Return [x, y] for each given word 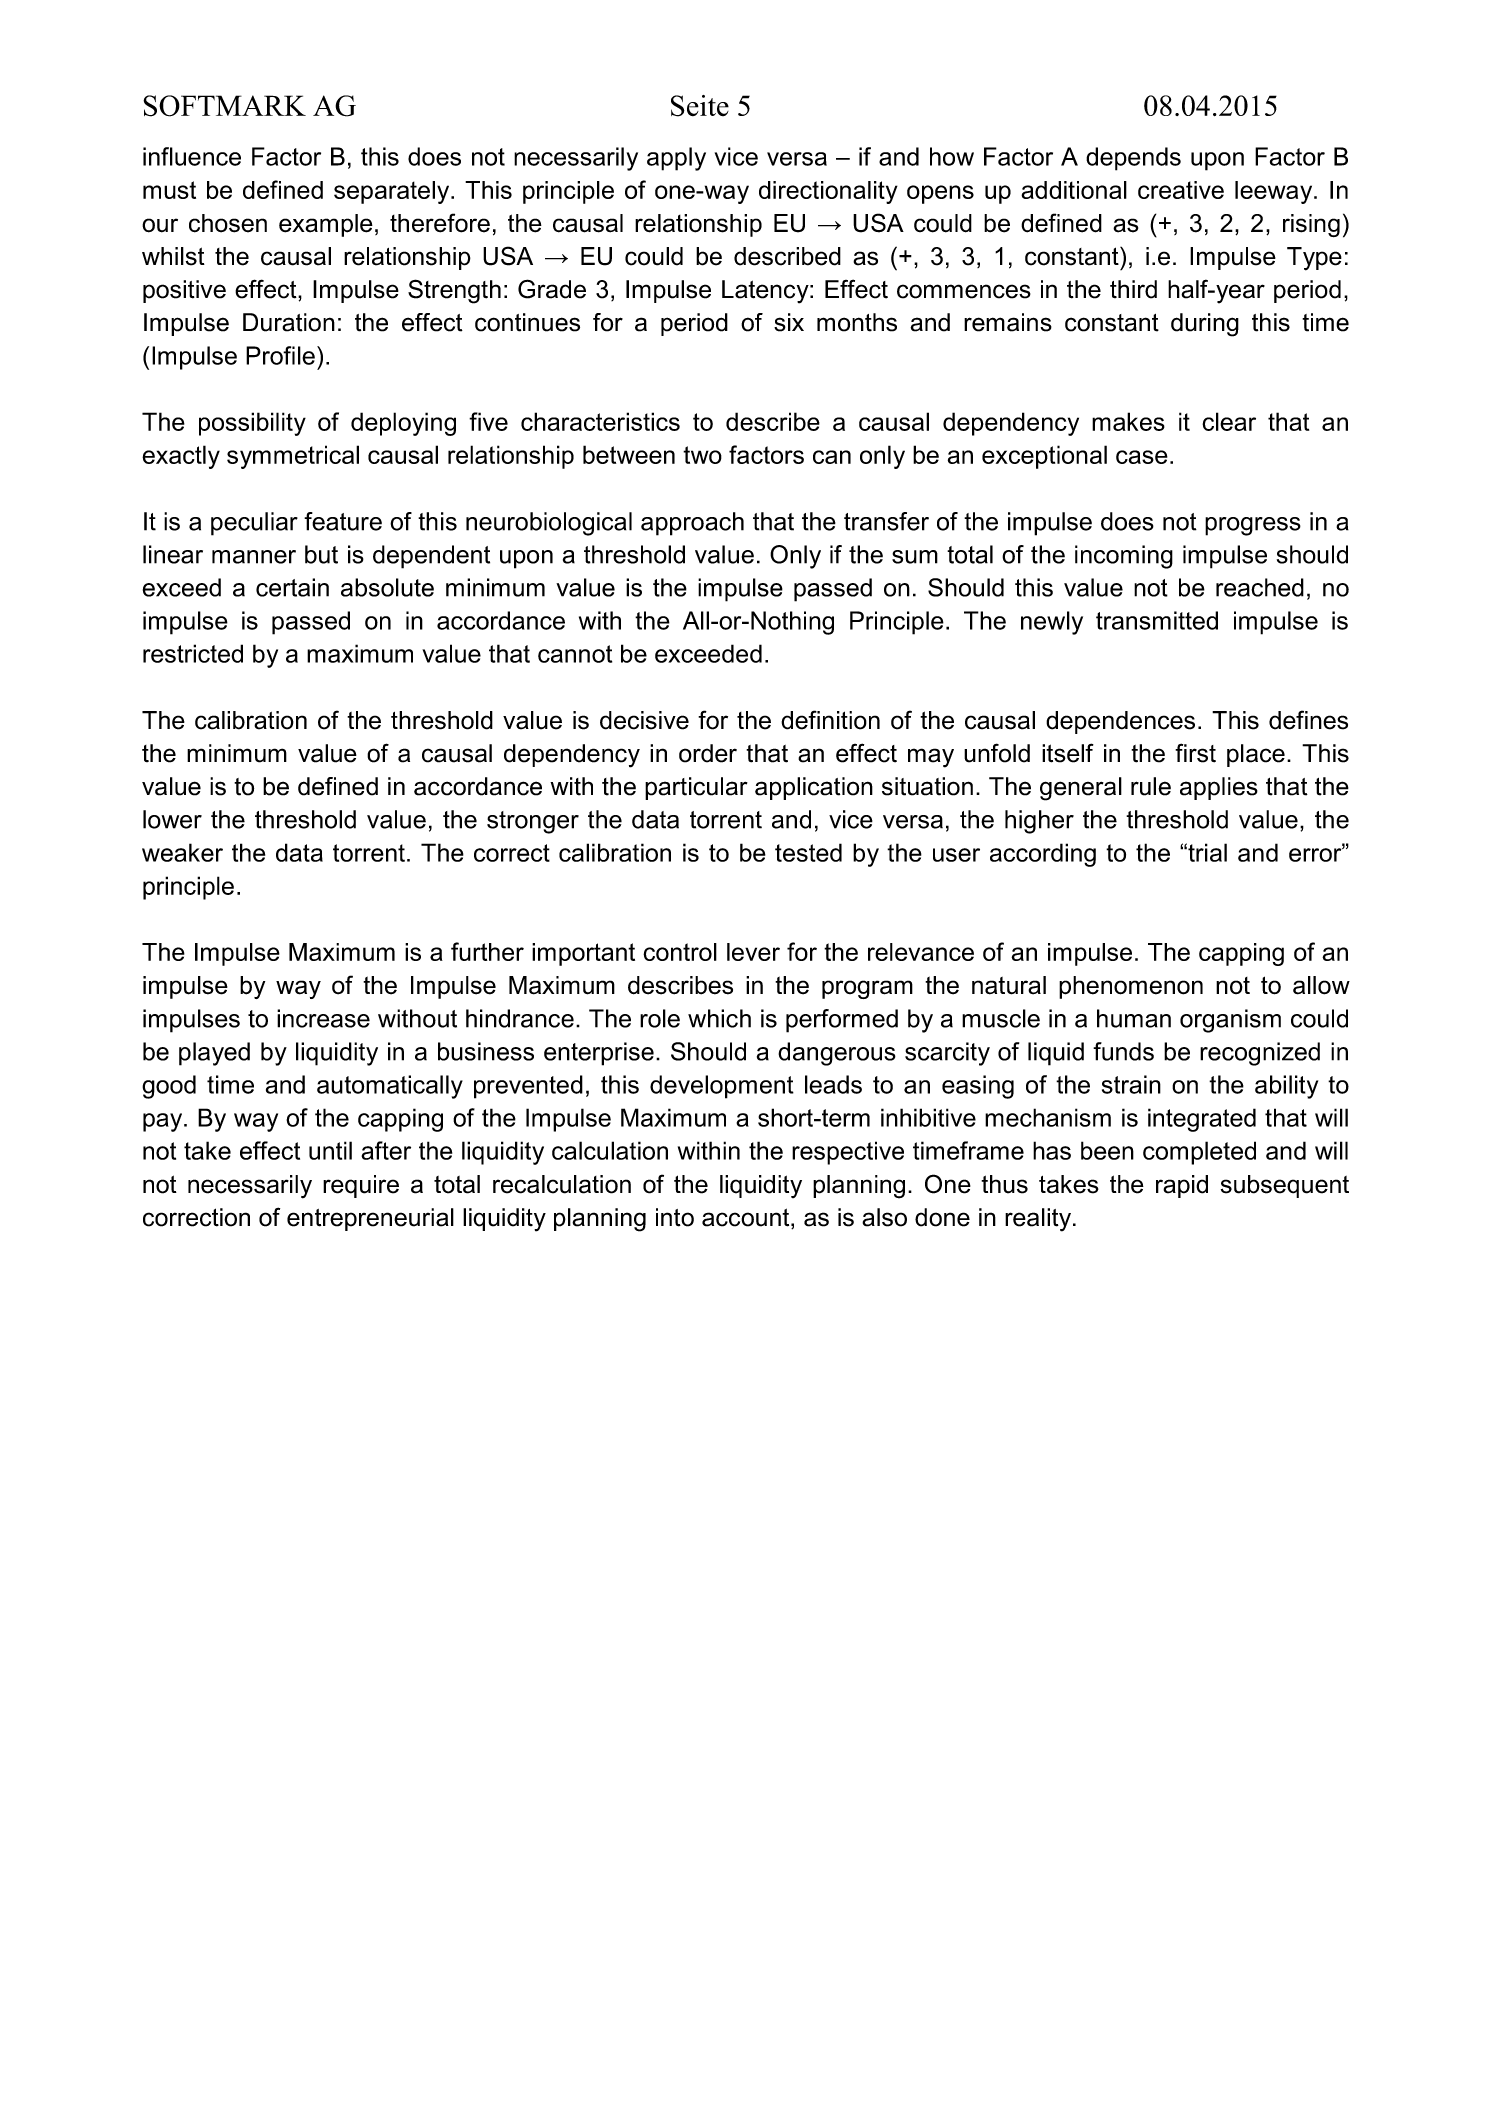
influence [192, 156]
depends [1133, 159]
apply [676, 159]
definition [830, 720]
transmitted [1157, 620]
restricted [193, 653]
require [361, 1186]
